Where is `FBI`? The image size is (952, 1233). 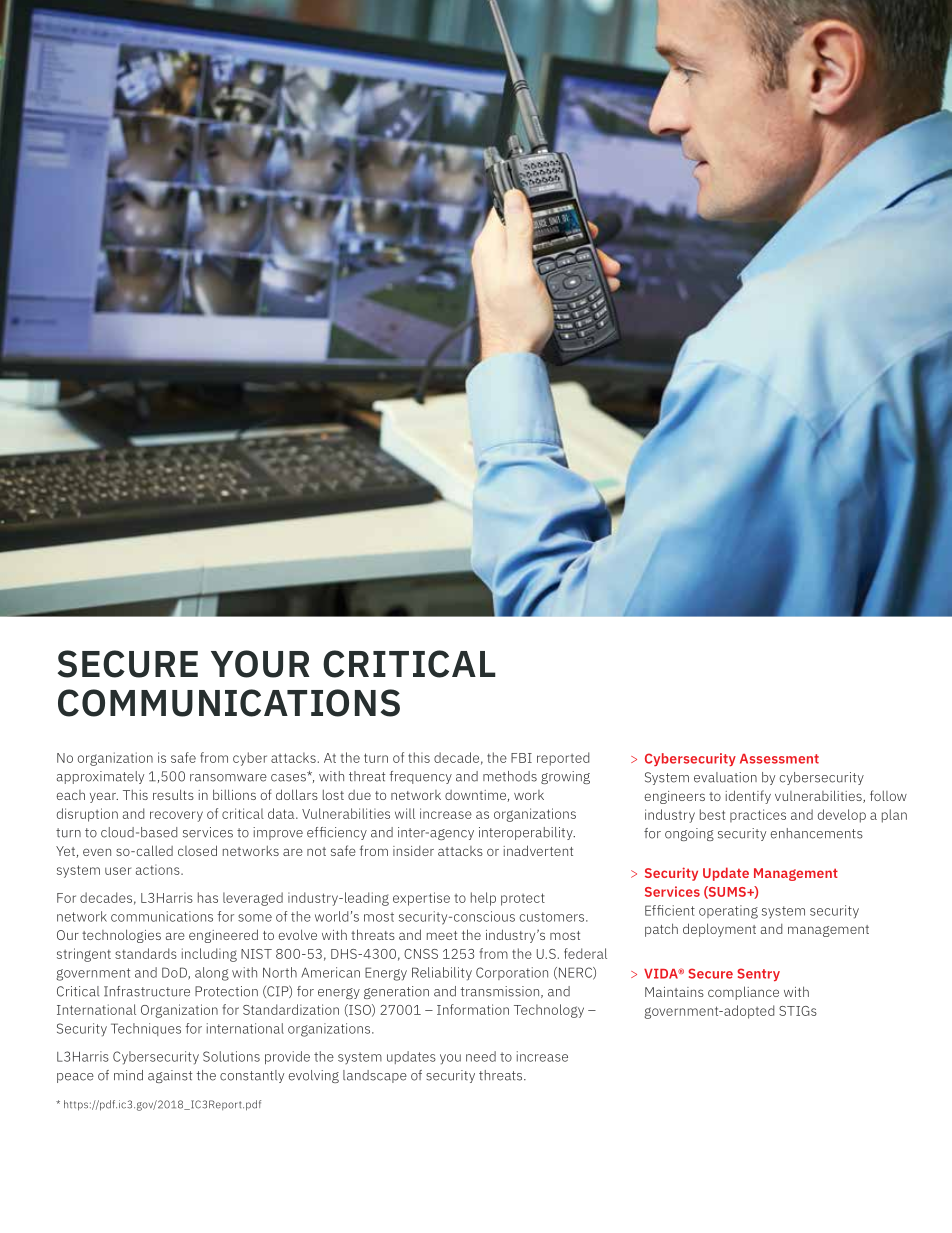
FBI is located at coordinates (521, 758).
